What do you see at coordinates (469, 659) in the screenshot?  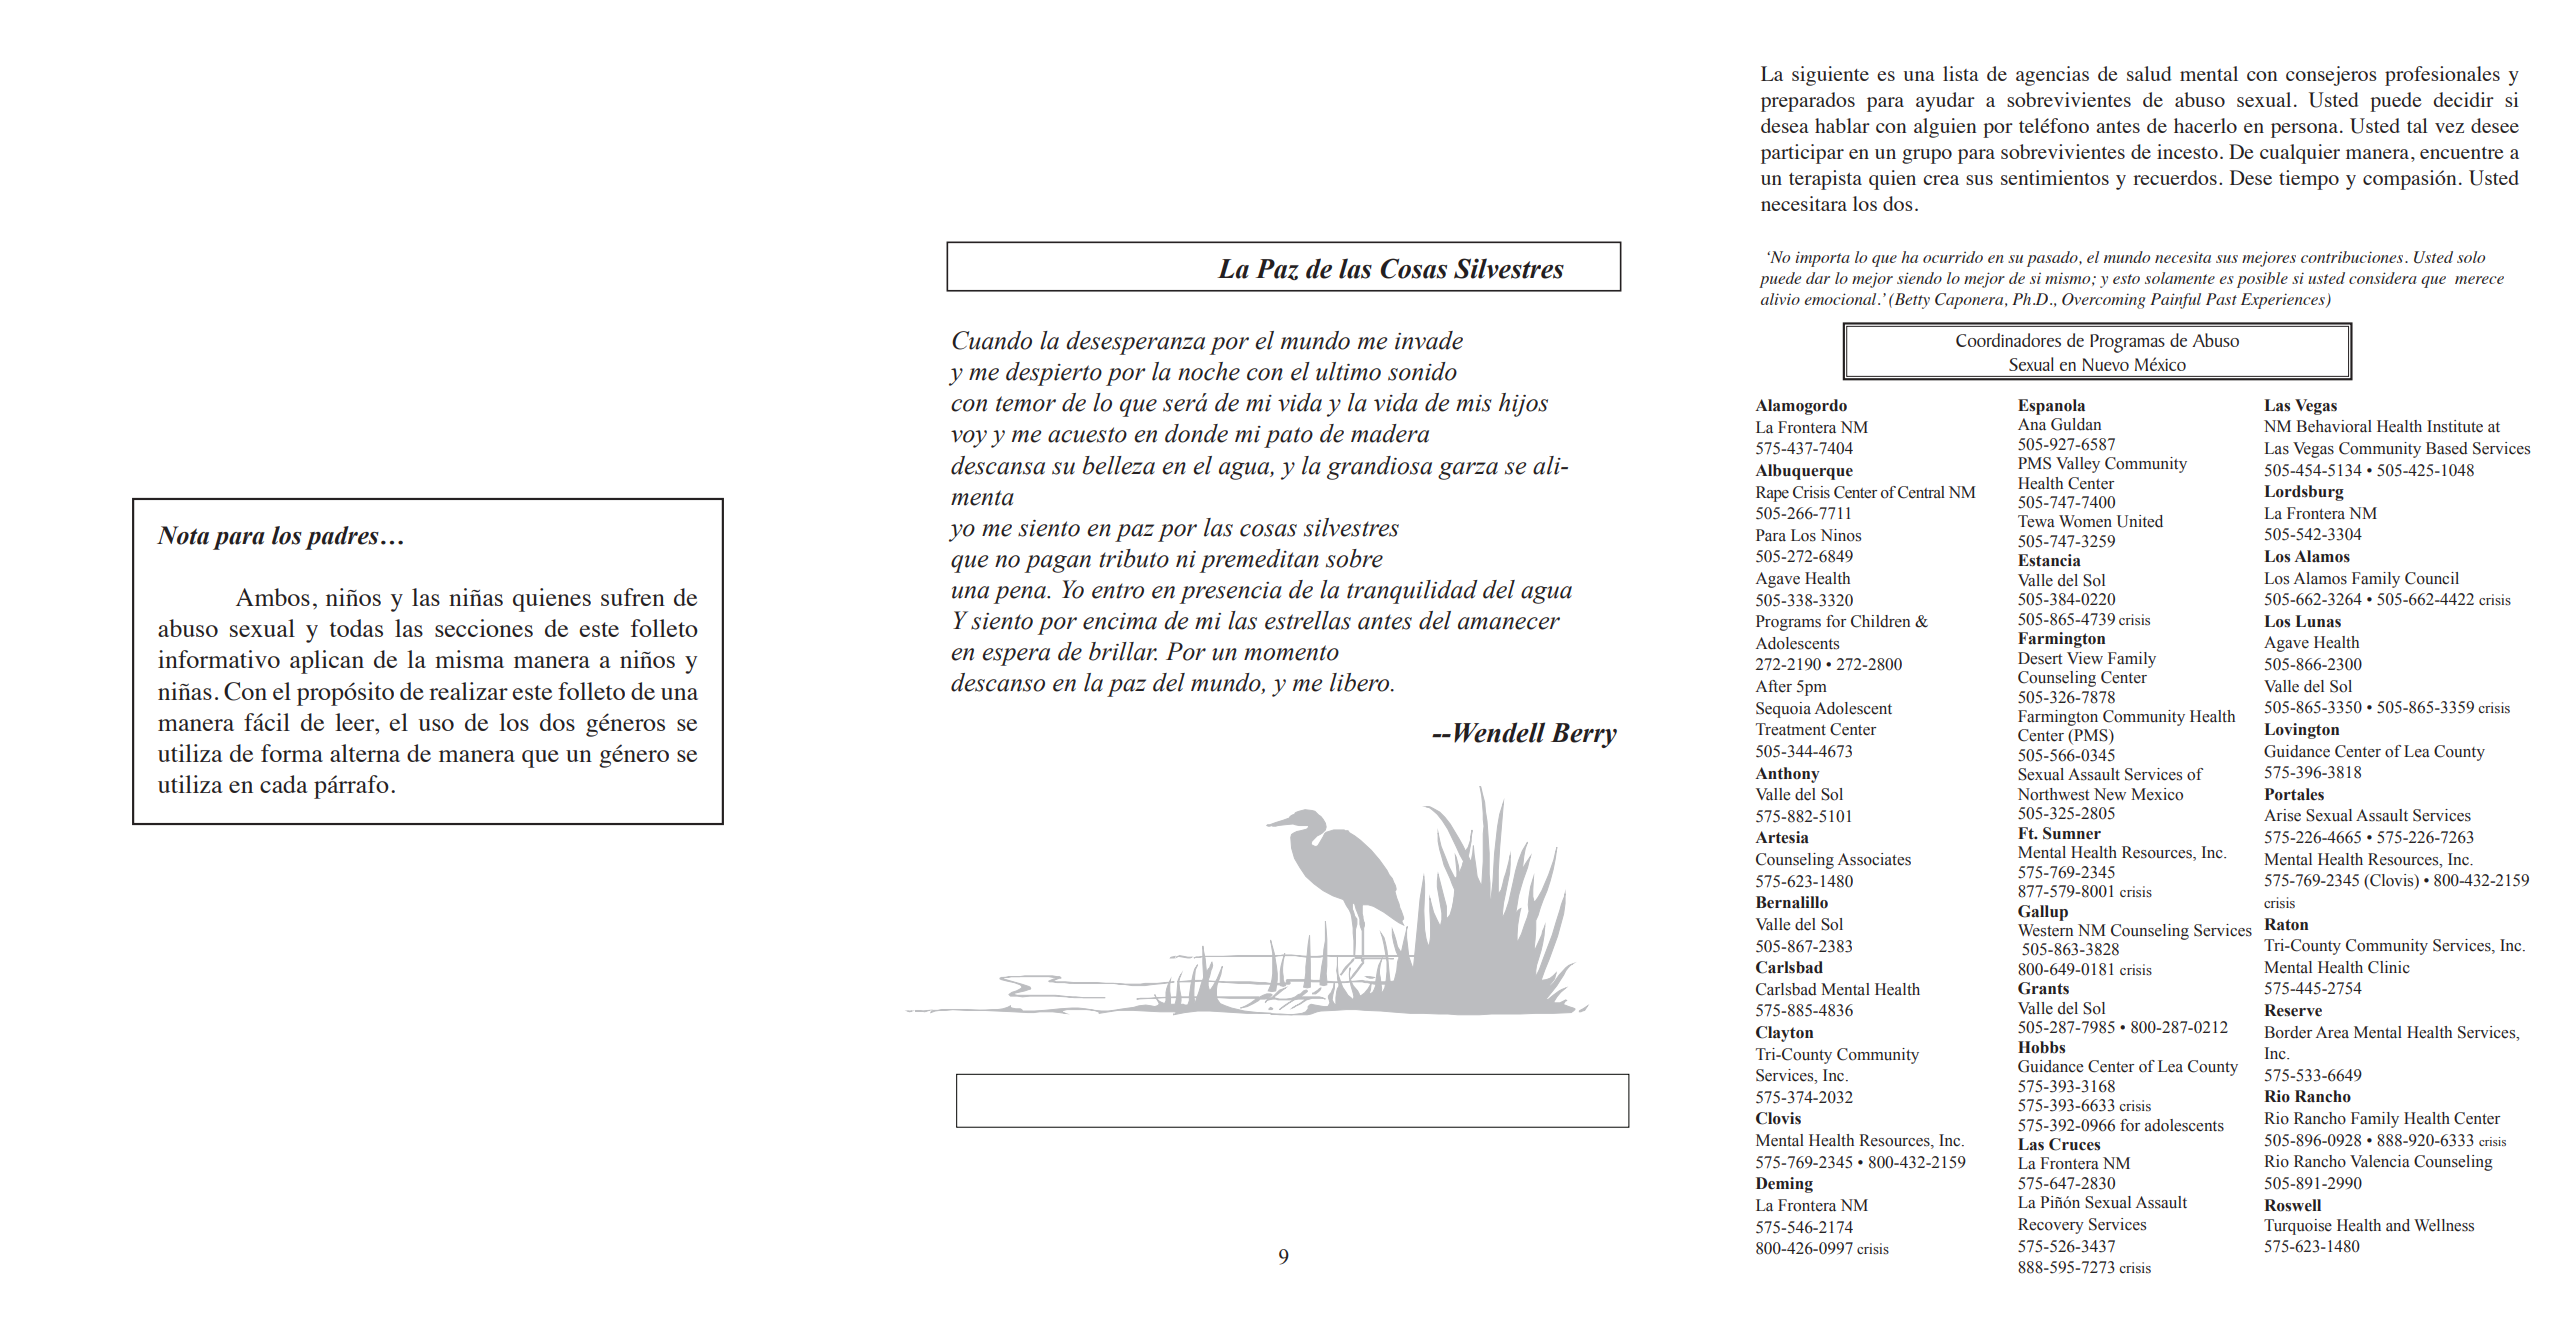 I see `misma` at bounding box center [469, 659].
